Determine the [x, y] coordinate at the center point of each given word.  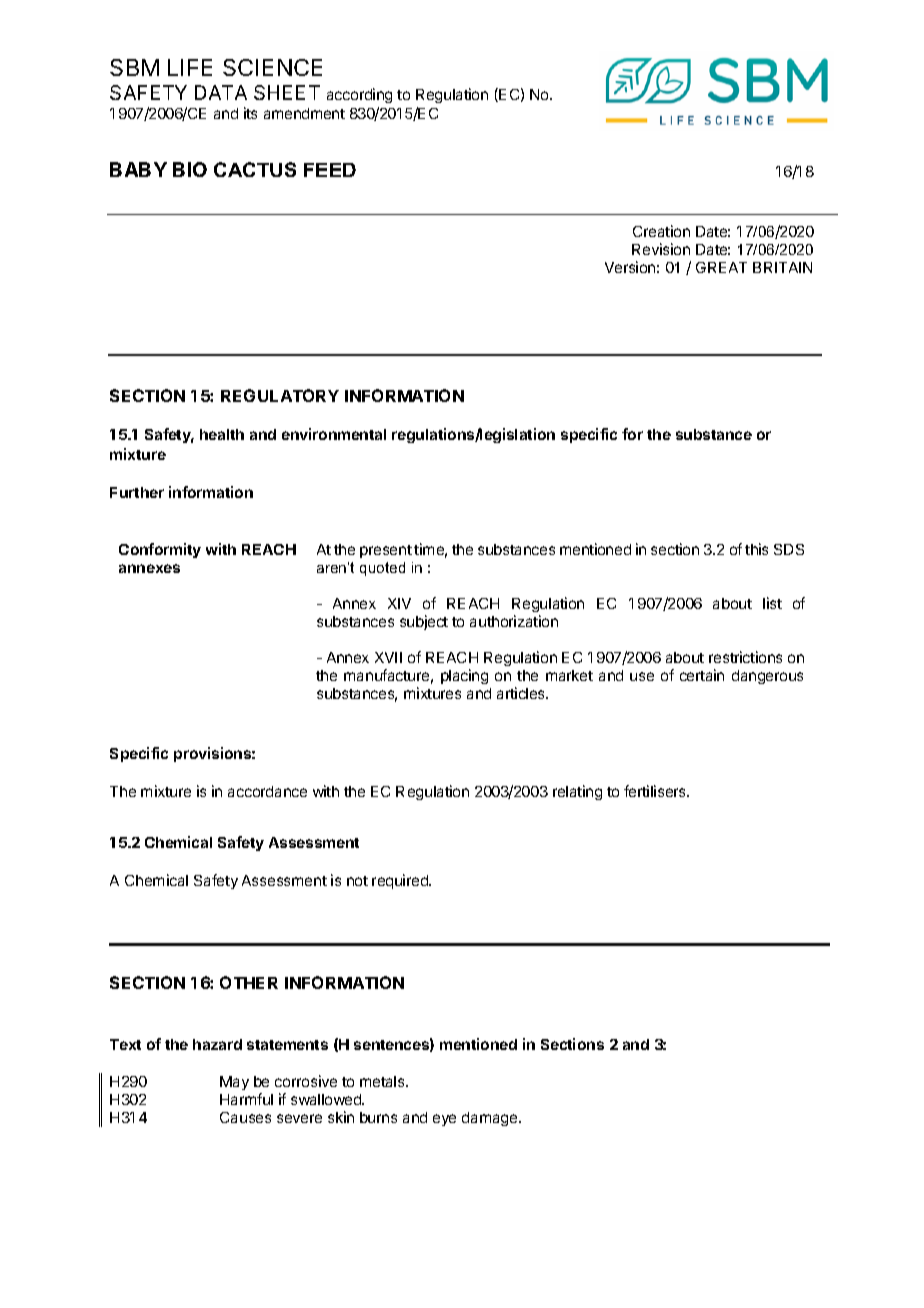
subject [424, 622]
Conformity [160, 550]
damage [491, 1119]
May [234, 1083]
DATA [221, 92]
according [359, 95]
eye [444, 1120]
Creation [661, 231]
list [772, 603]
